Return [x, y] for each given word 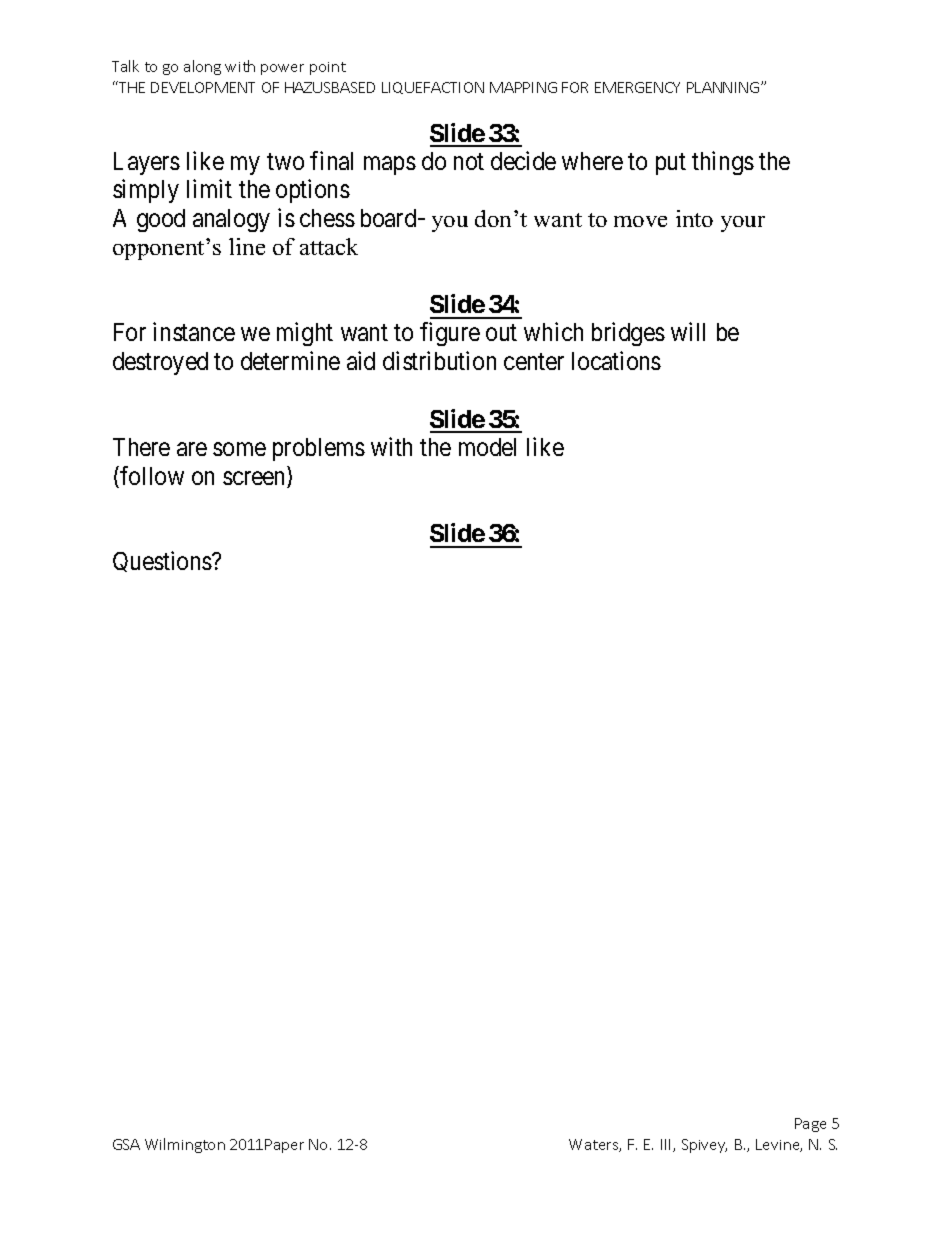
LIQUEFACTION [433, 88]
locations [616, 360]
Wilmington [185, 1145]
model [487, 447]
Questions [163, 562]
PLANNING [723, 87]
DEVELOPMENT [203, 87]
